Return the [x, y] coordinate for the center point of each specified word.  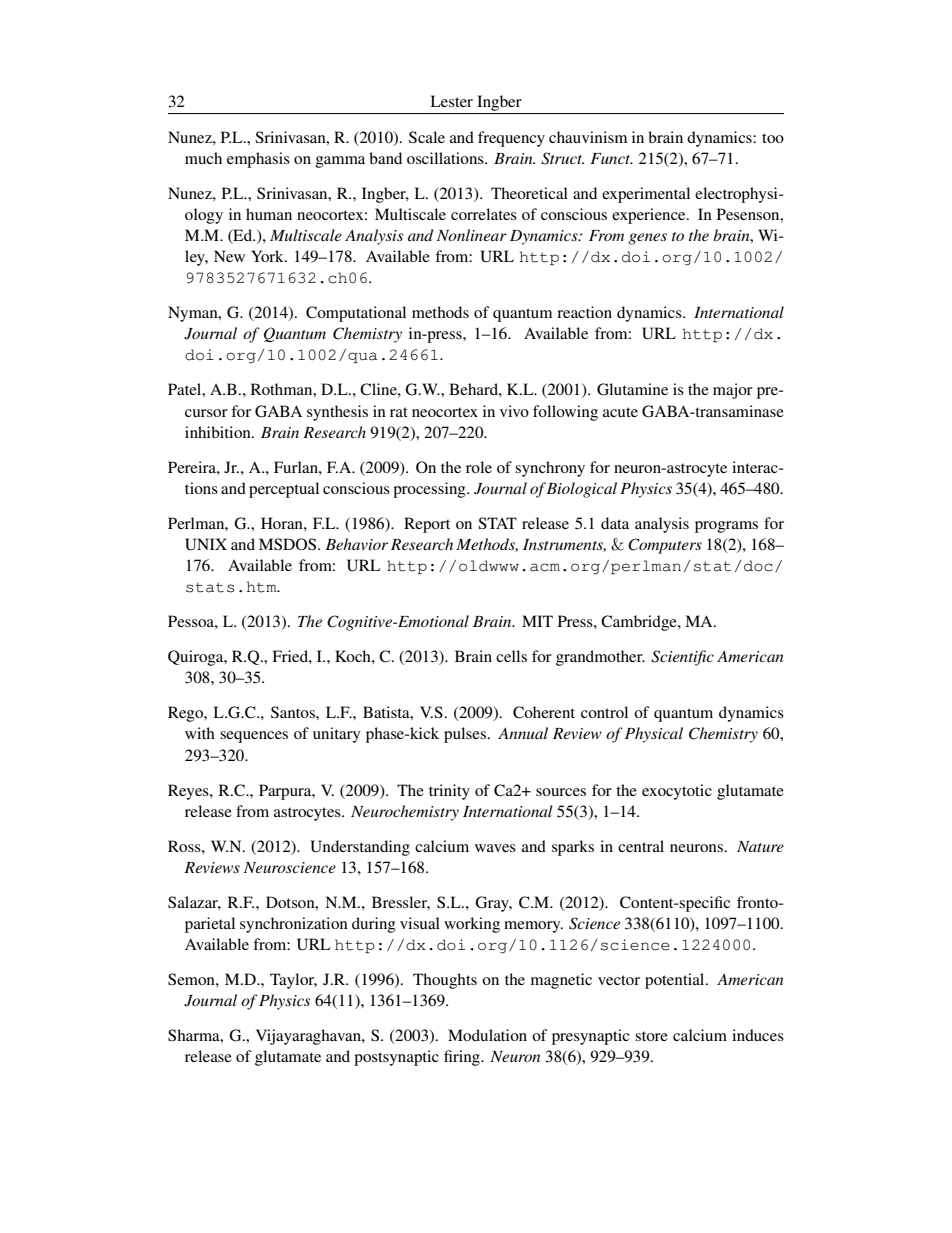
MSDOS [289, 544]
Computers [665, 546]
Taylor [293, 981]
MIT [537, 621]
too [773, 138]
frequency [511, 139]
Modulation [487, 1035]
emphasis [258, 160]
